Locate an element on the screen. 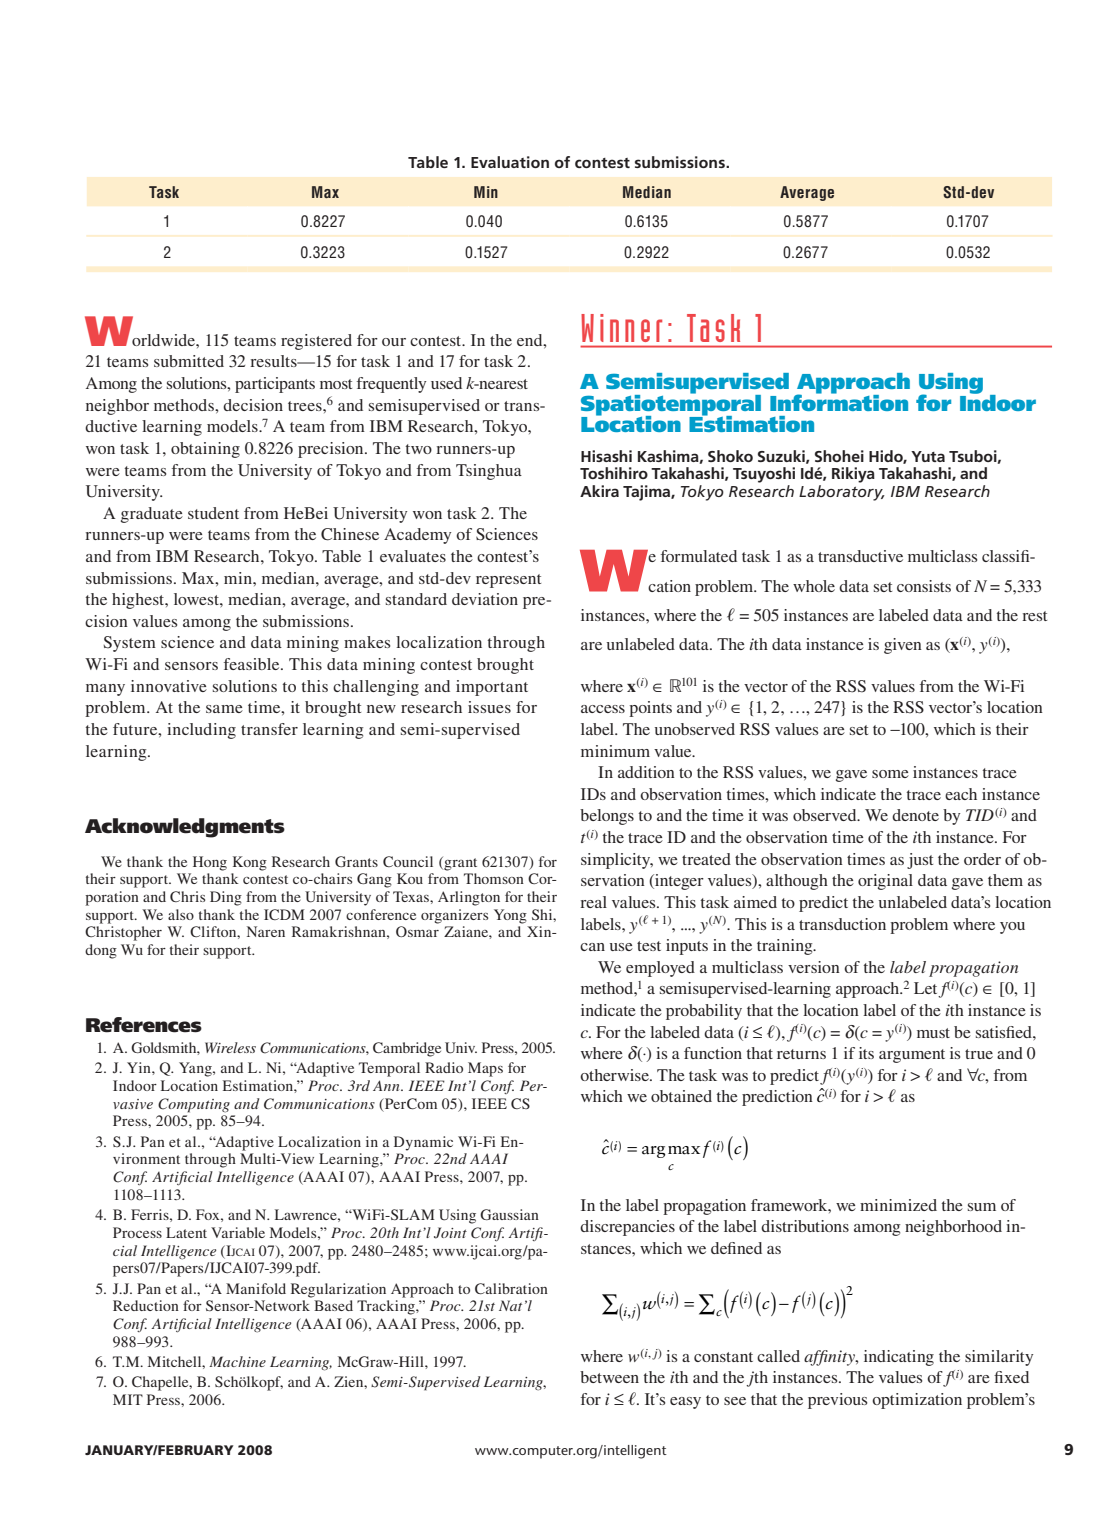 The width and height of the screenshot is (1114, 1521). highest is located at coordinates (139, 601).
